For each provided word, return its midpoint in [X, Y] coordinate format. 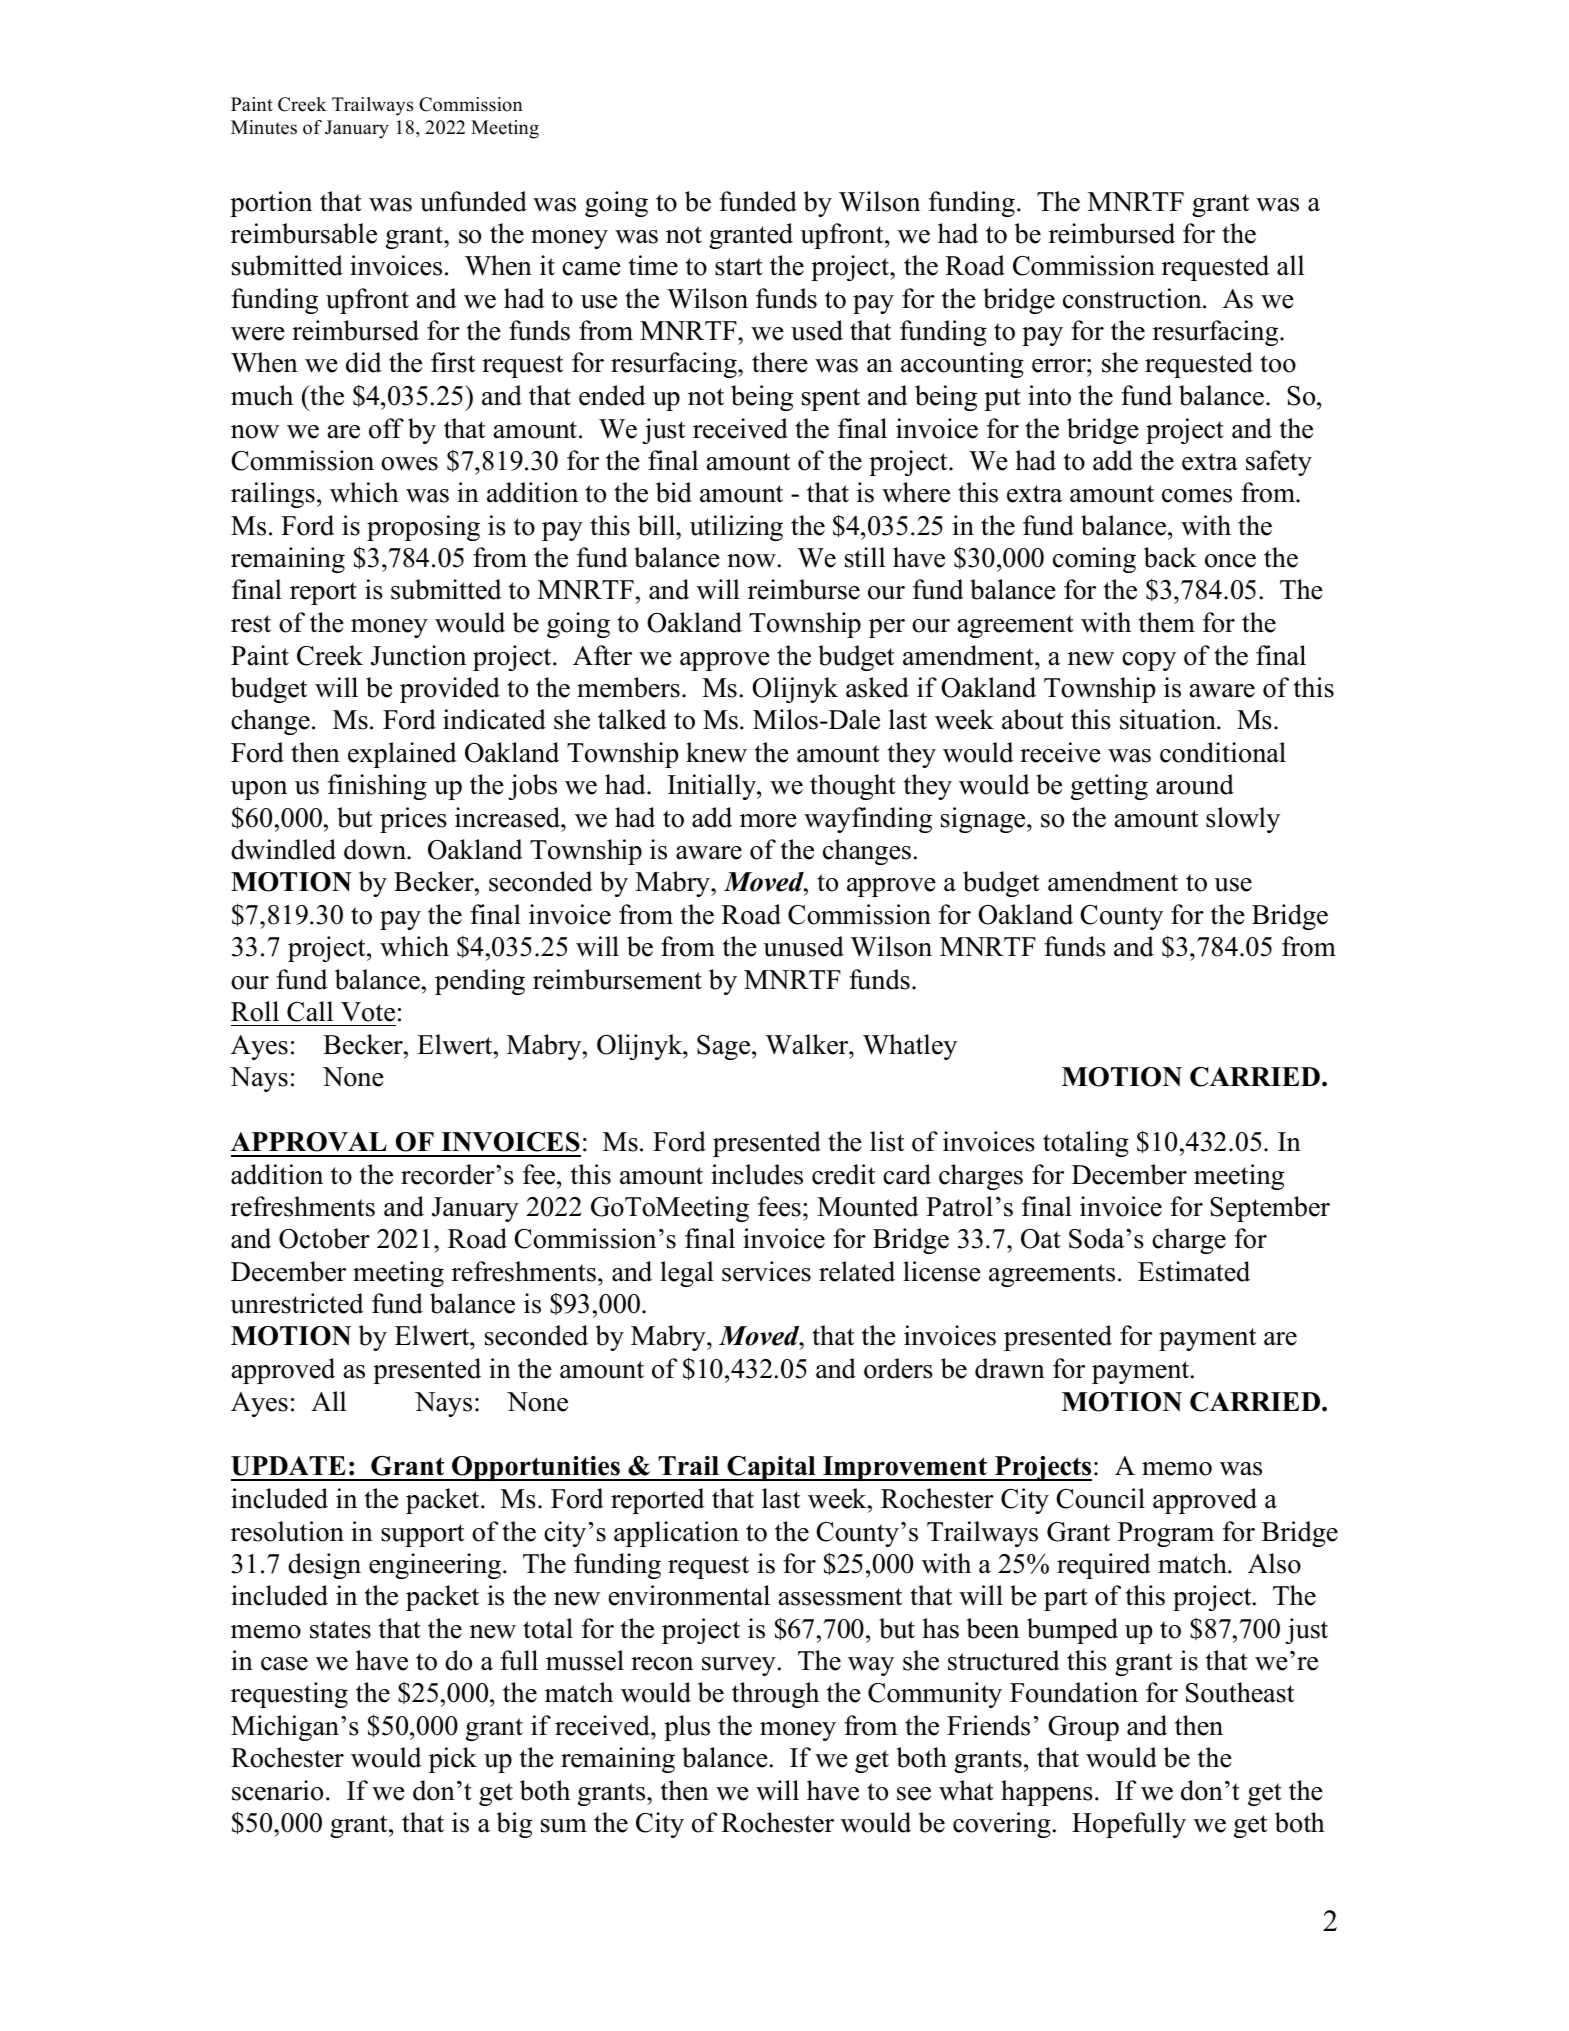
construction [1133, 298]
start [739, 267]
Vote [368, 1012]
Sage [725, 1047]
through [775, 1695]
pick [453, 1760]
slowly [1243, 820]
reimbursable [304, 233]
